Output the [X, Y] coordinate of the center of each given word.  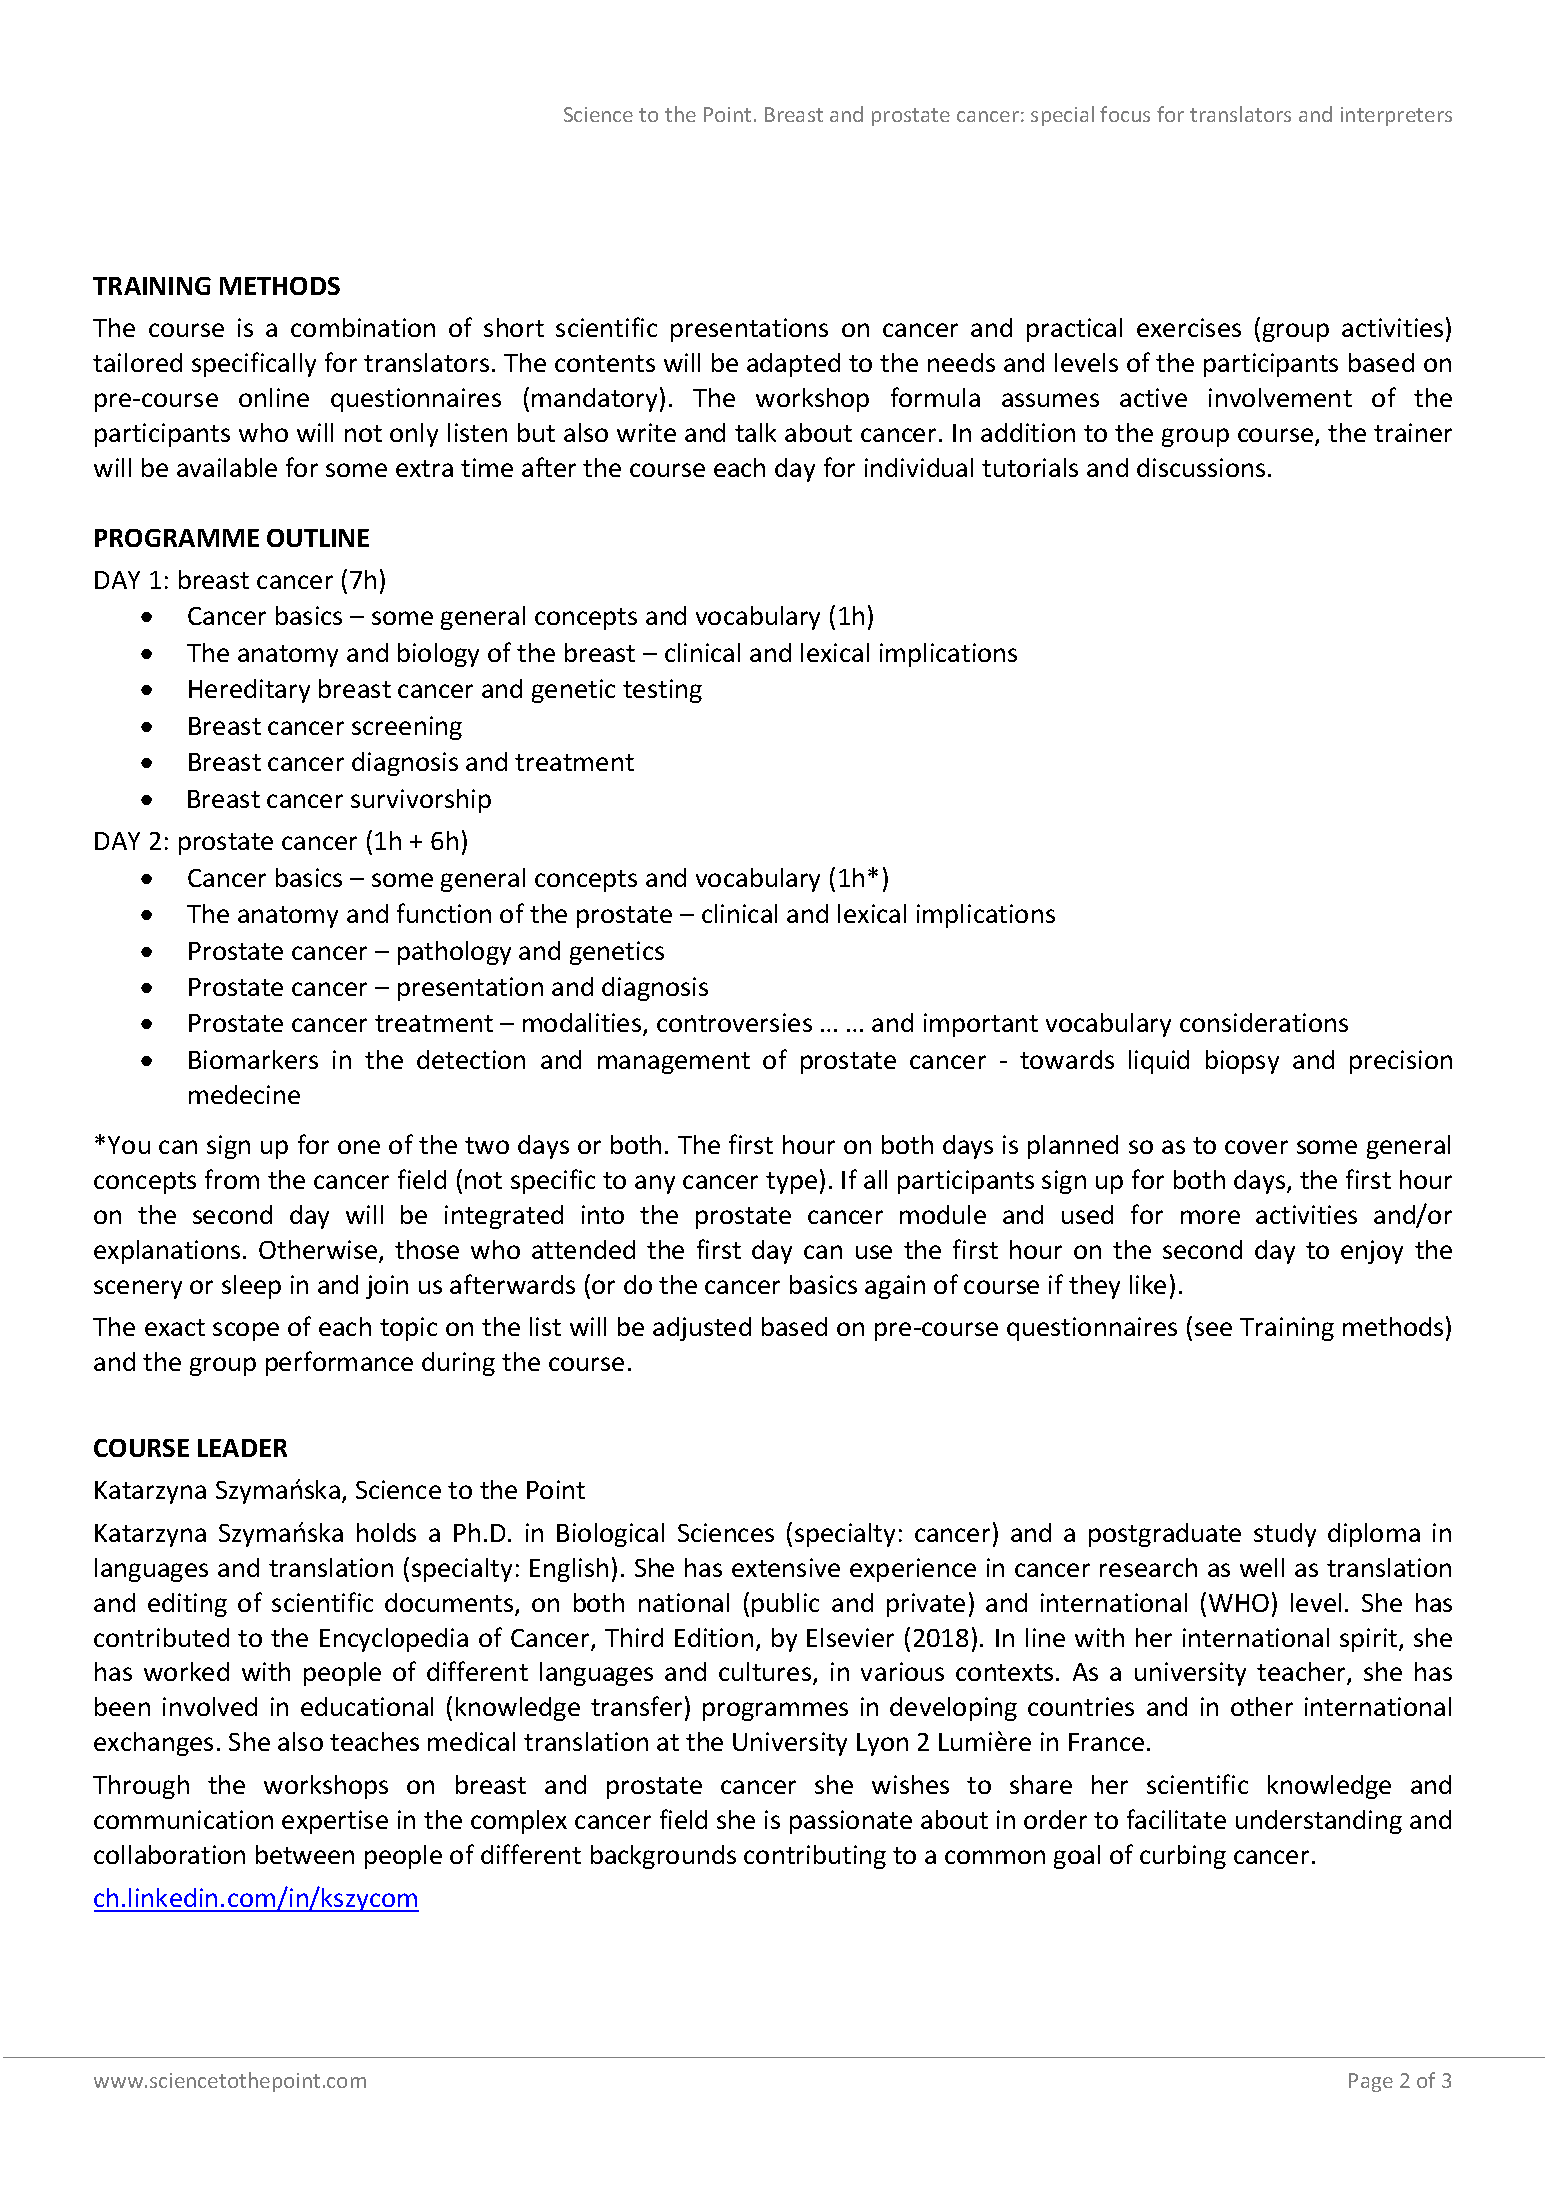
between [305, 1854]
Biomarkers [253, 1059]
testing [662, 691]
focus [1125, 114]
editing [187, 1605]
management [674, 1063]
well [1262, 1567]
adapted [793, 365]
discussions [1201, 467]
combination [363, 327]
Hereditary [249, 691]
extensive [786, 1567]
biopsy [1242, 1062]
